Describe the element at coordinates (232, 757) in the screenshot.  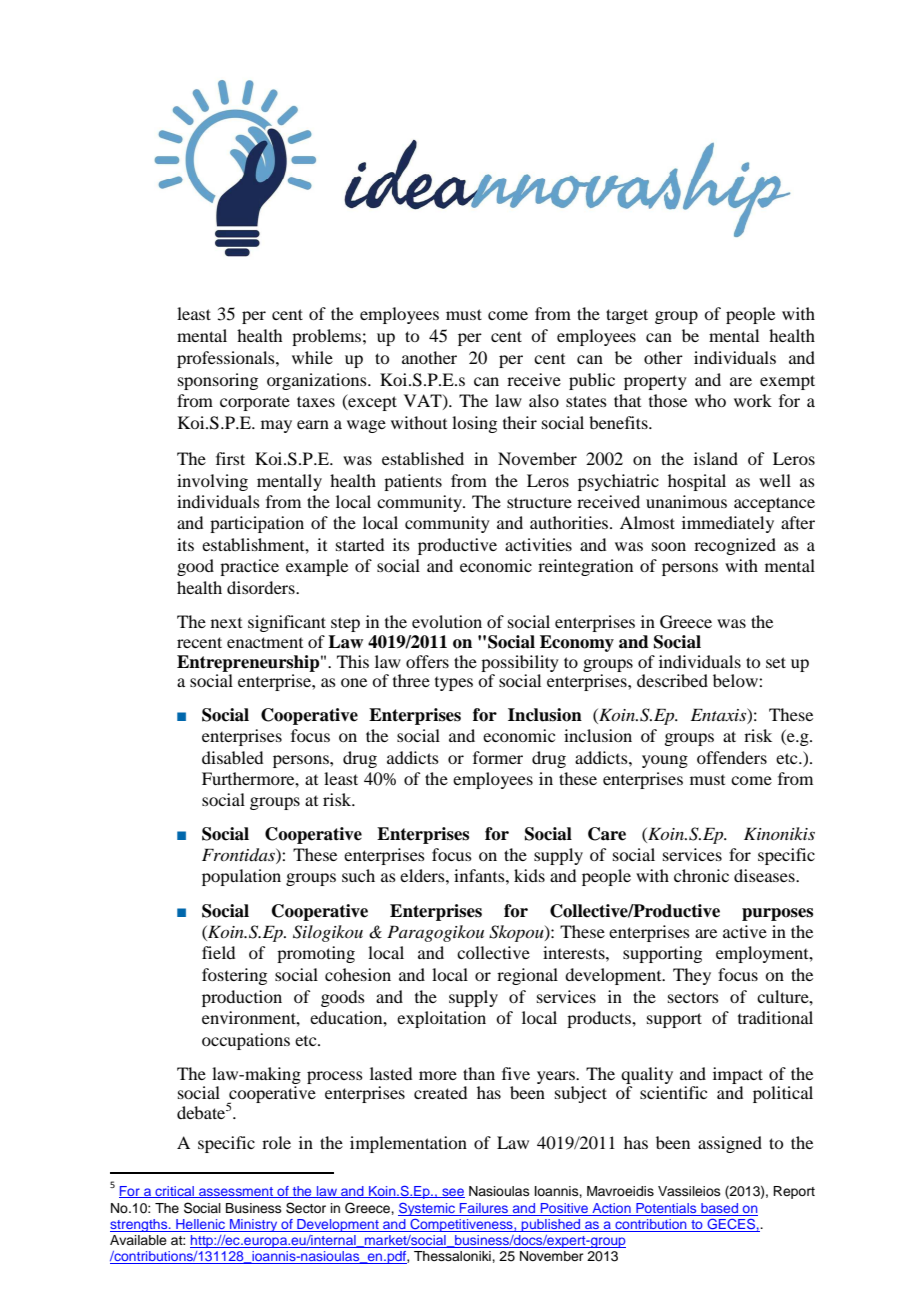
I see `disabled` at that location.
